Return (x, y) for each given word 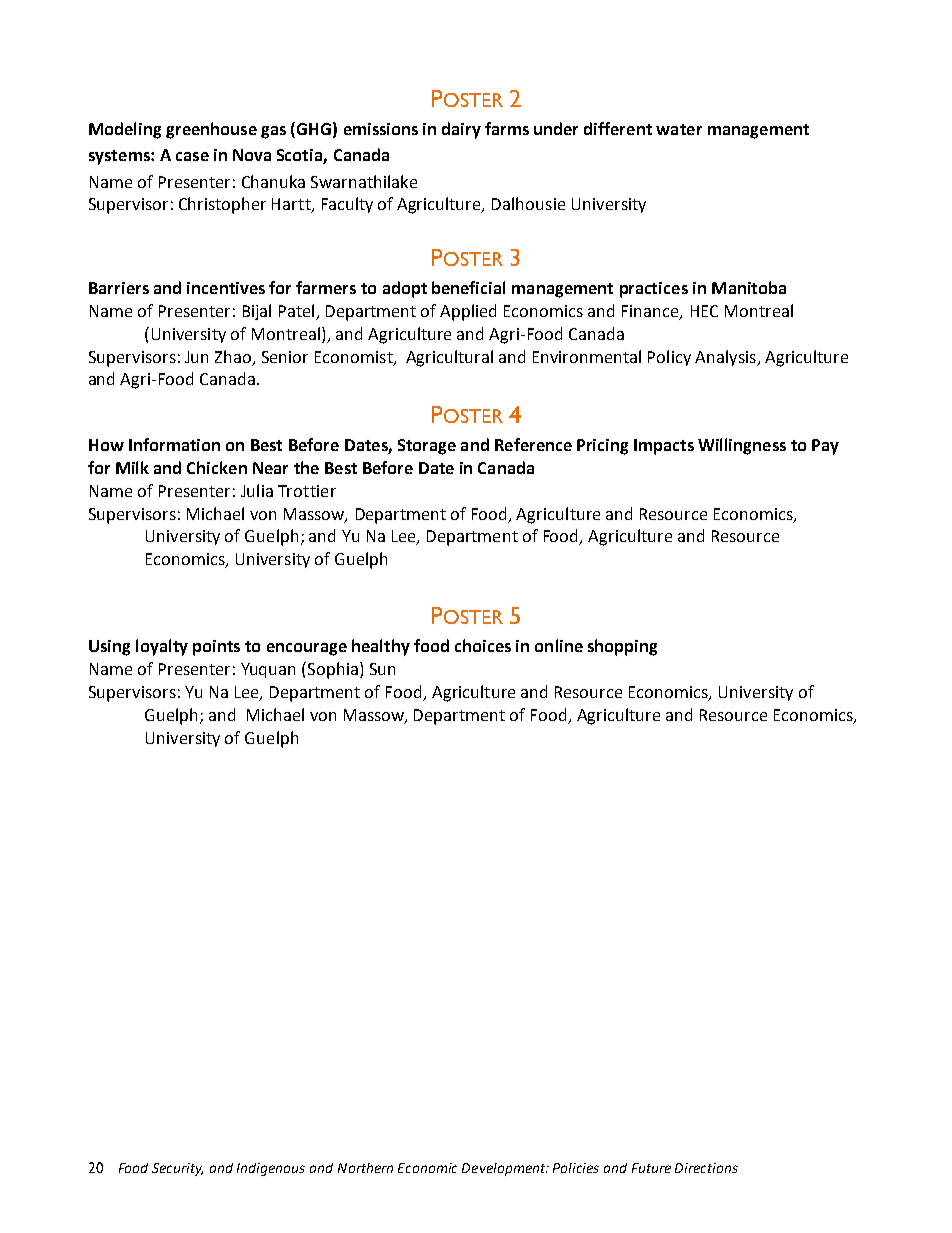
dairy (461, 130)
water (679, 129)
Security (177, 1169)
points (216, 648)
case (192, 156)
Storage (427, 447)
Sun (382, 669)
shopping (622, 647)
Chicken (217, 467)
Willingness (742, 446)
